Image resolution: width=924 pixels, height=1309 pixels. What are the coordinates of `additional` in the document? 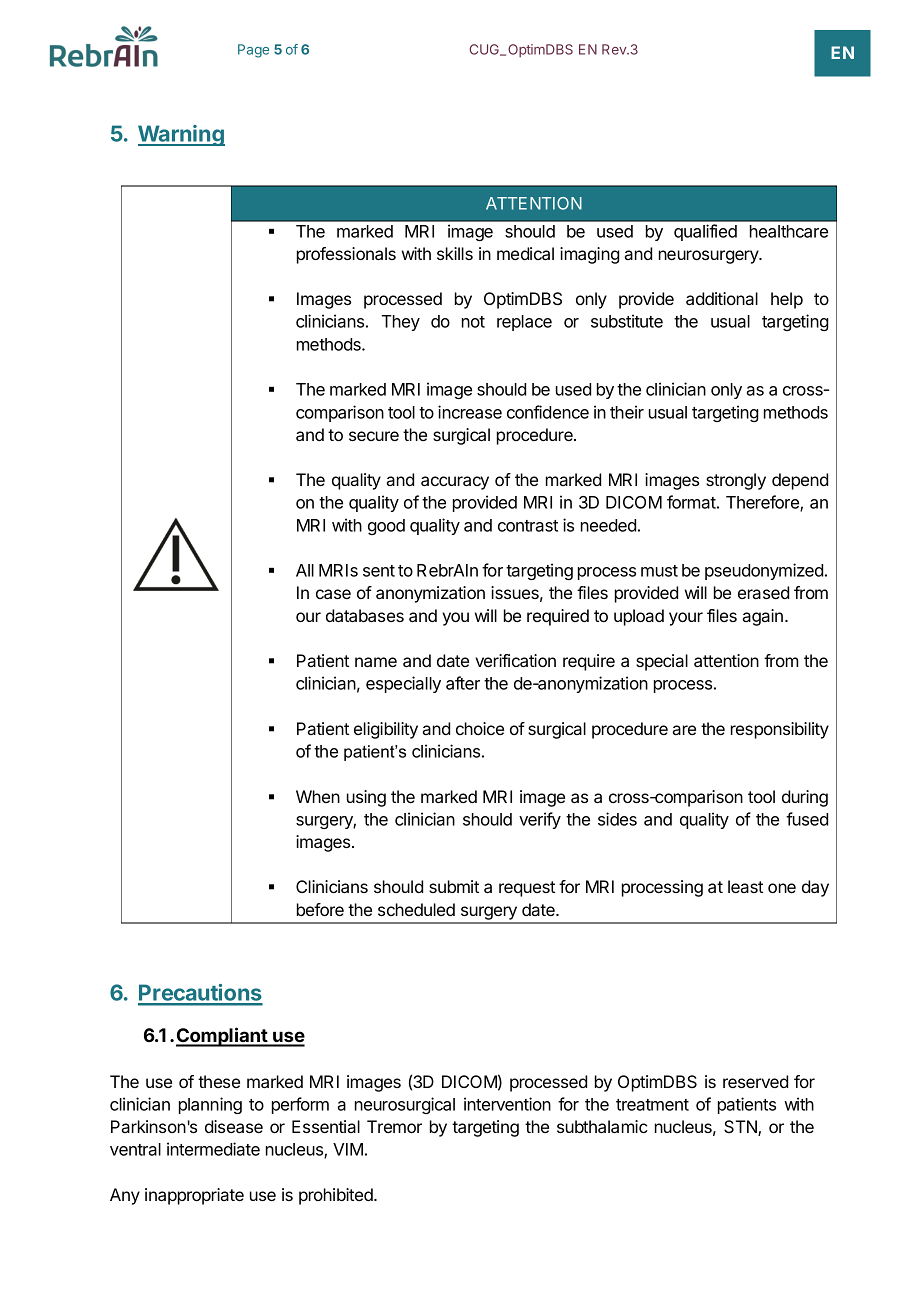 It's located at (722, 298).
